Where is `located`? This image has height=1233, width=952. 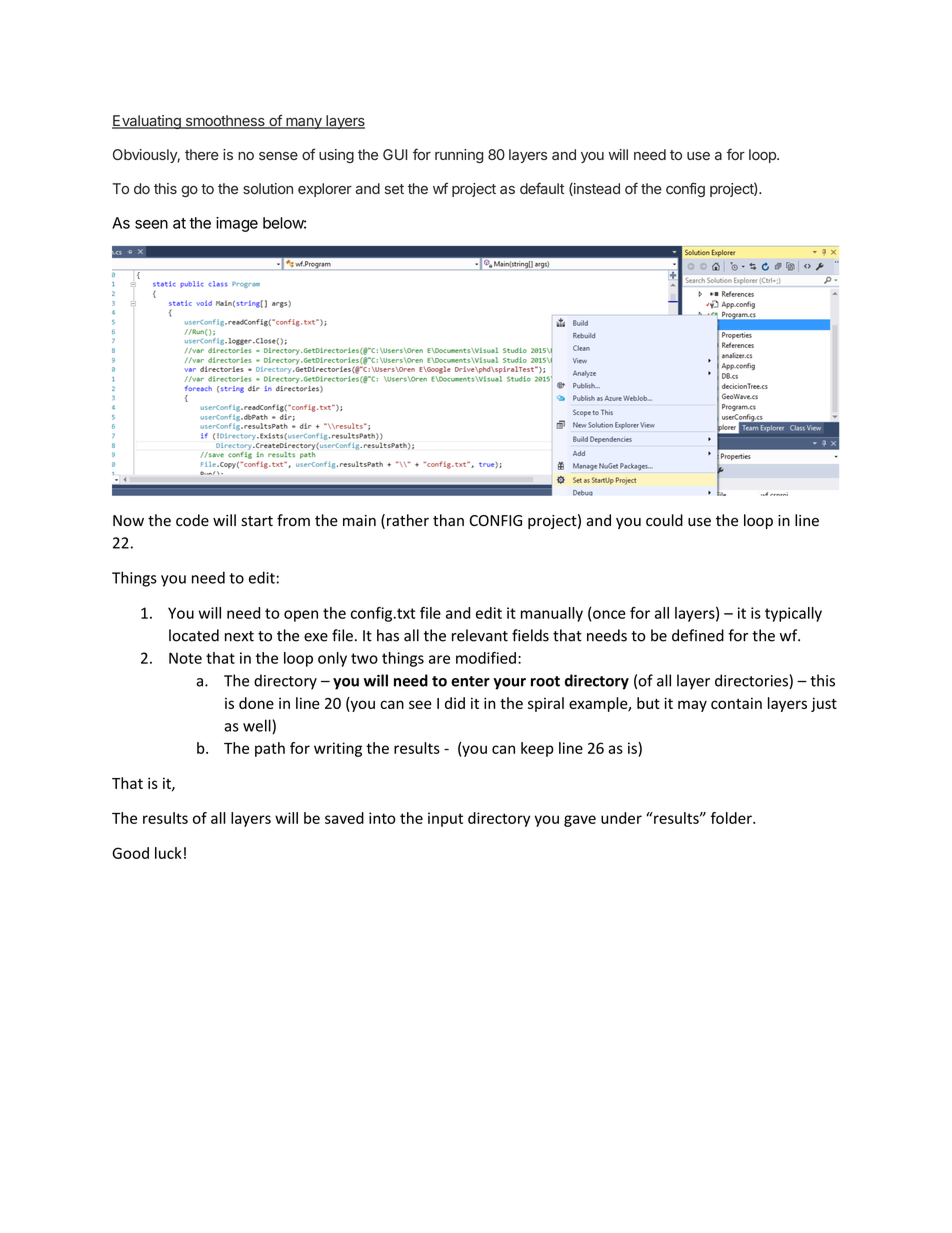 located is located at coordinates (194, 635).
